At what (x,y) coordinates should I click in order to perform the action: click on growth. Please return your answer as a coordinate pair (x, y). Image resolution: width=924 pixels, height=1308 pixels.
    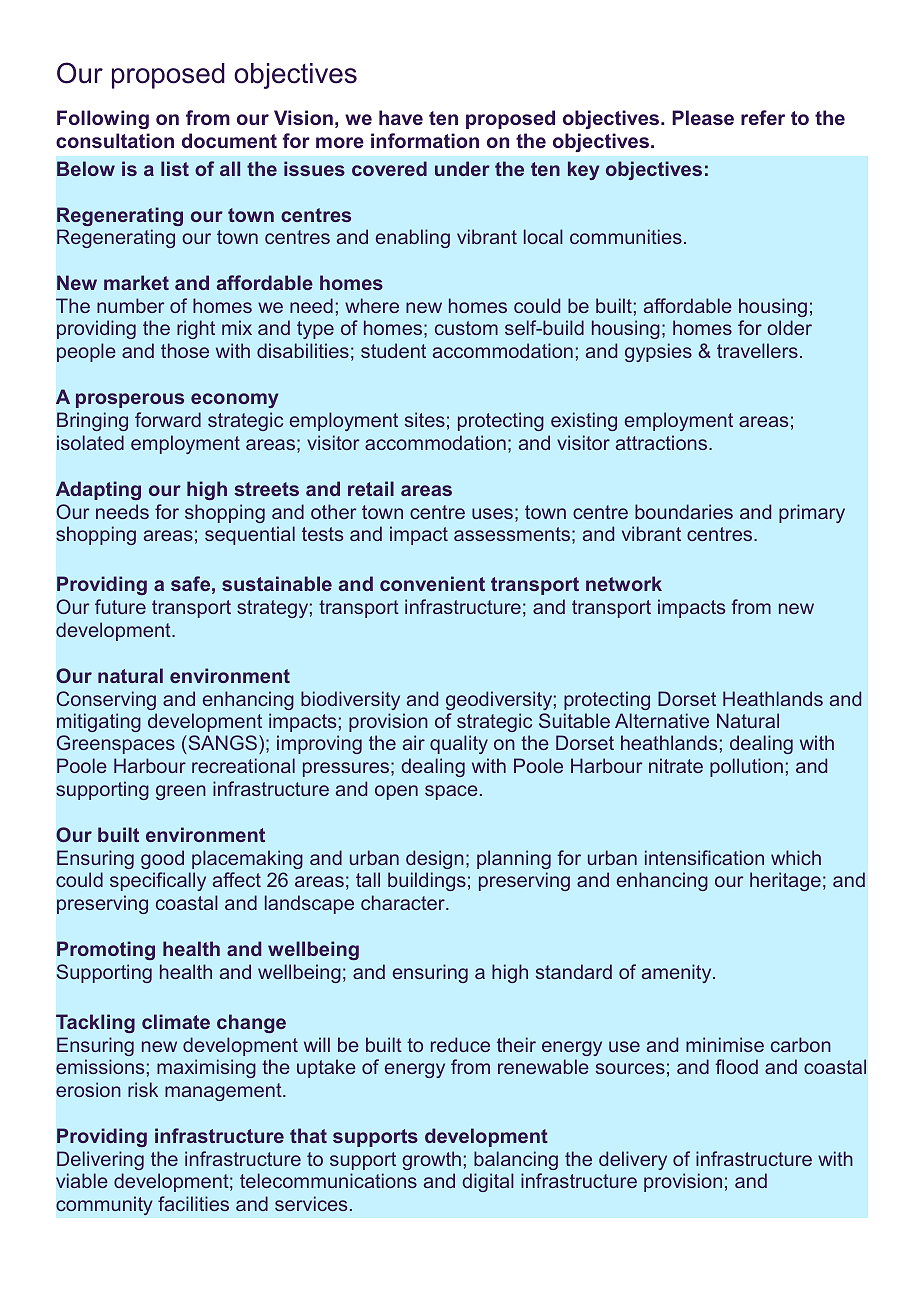
    Looking at the image, I should click on (431, 1160).
